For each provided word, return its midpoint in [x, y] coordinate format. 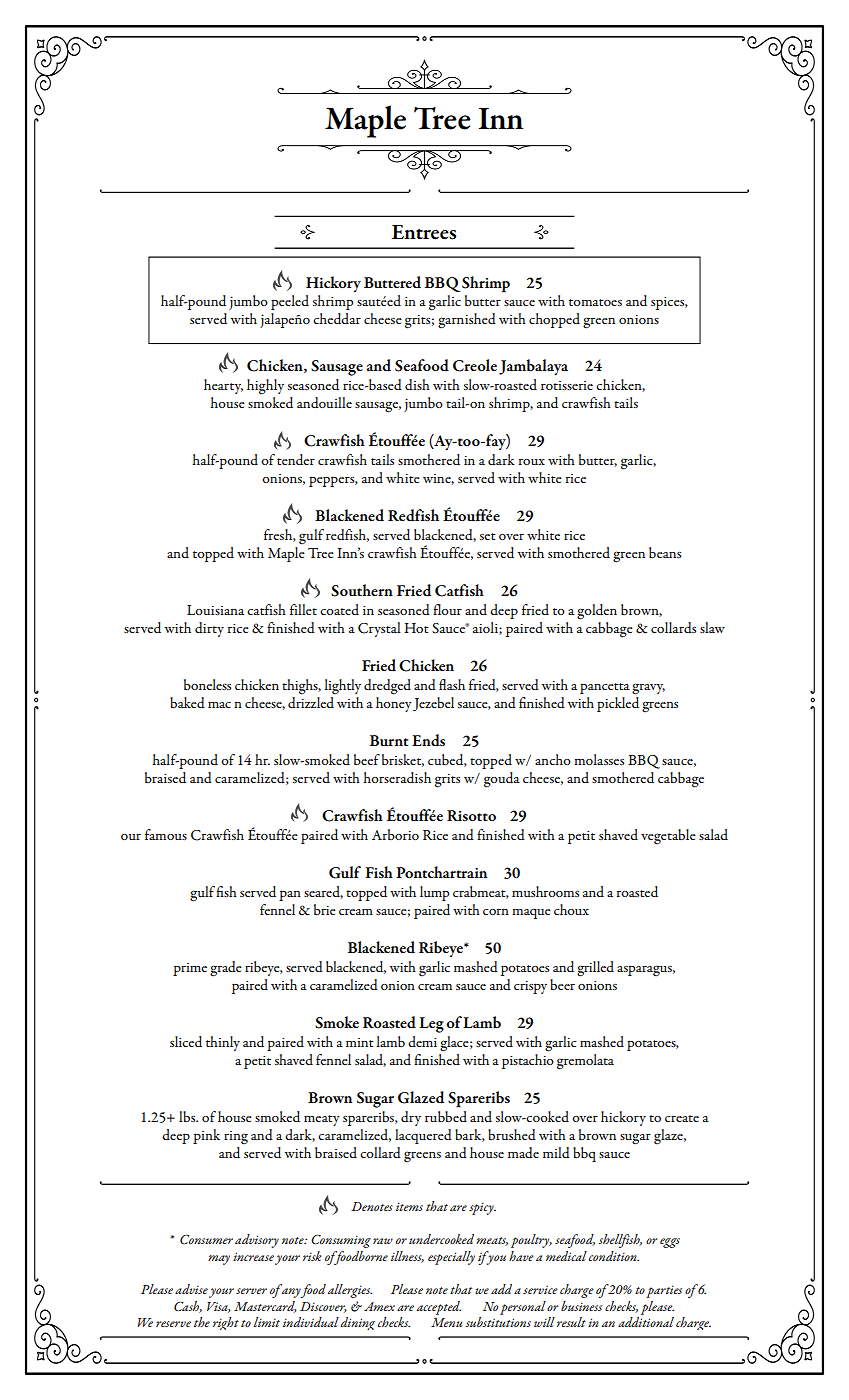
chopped [554, 320]
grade [226, 969]
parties [664, 1291]
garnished [467, 321]
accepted [439, 1308]
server [251, 1291]
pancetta [605, 688]
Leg [431, 1025]
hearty [223, 386]
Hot [416, 628]
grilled [595, 969]
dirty [209, 629]
